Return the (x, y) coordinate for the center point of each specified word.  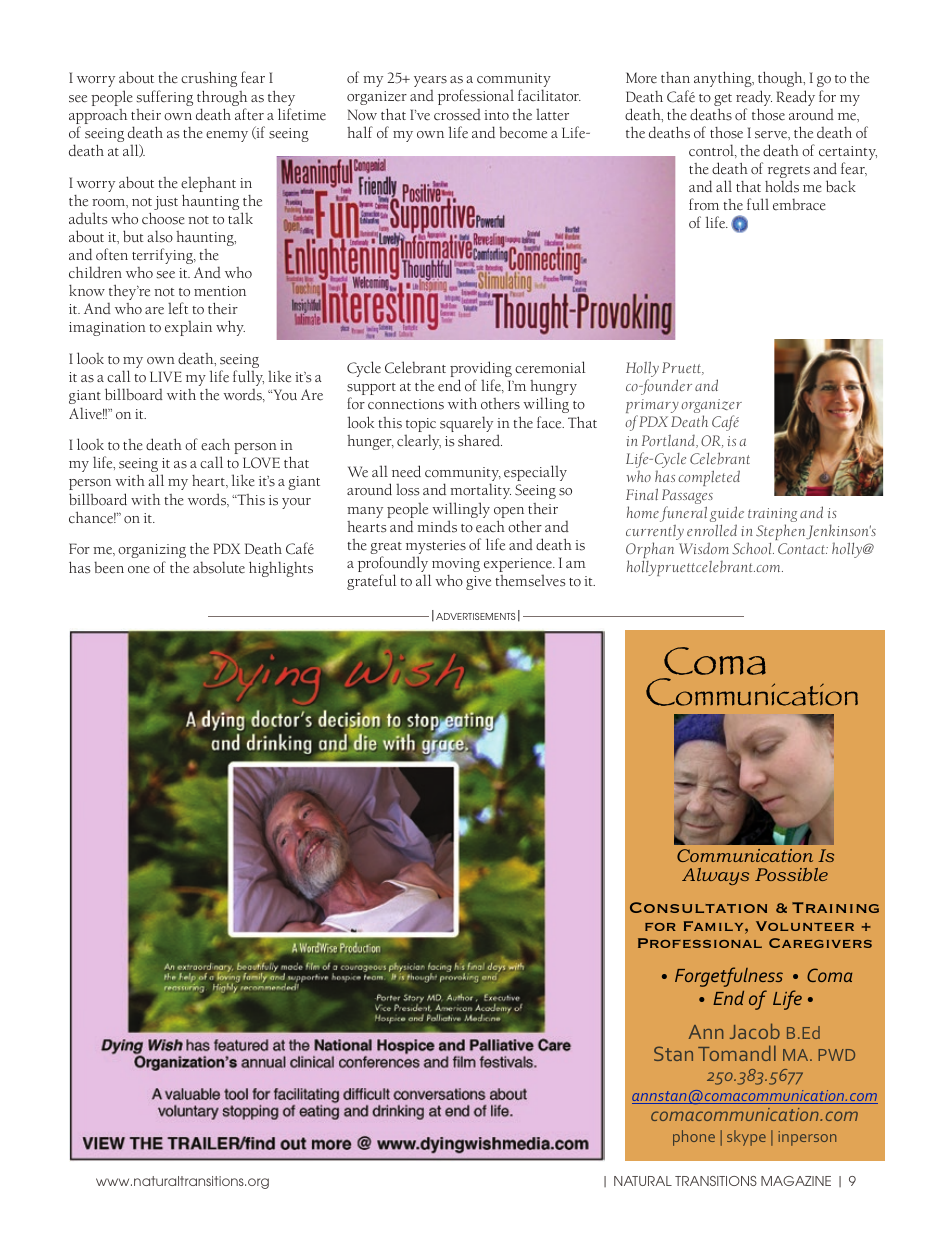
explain (188, 328)
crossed (457, 115)
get (723, 100)
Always (715, 876)
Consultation (698, 907)
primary (652, 407)
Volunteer (805, 926)
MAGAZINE (796, 1181)
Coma (715, 661)
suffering (164, 98)
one (139, 570)
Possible (791, 874)
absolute (219, 567)
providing (481, 370)
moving (456, 565)
